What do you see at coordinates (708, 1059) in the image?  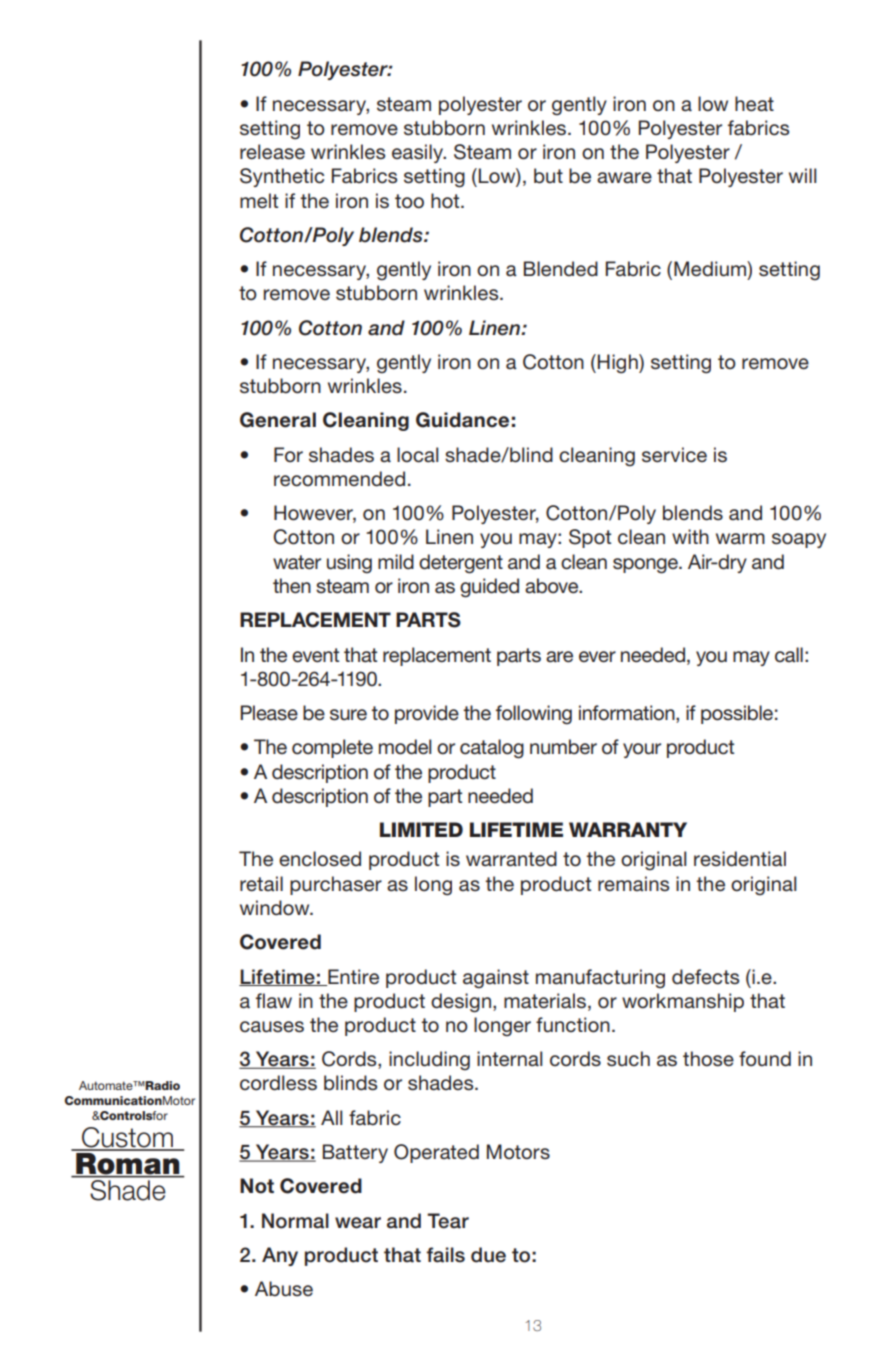 I see `those` at bounding box center [708, 1059].
